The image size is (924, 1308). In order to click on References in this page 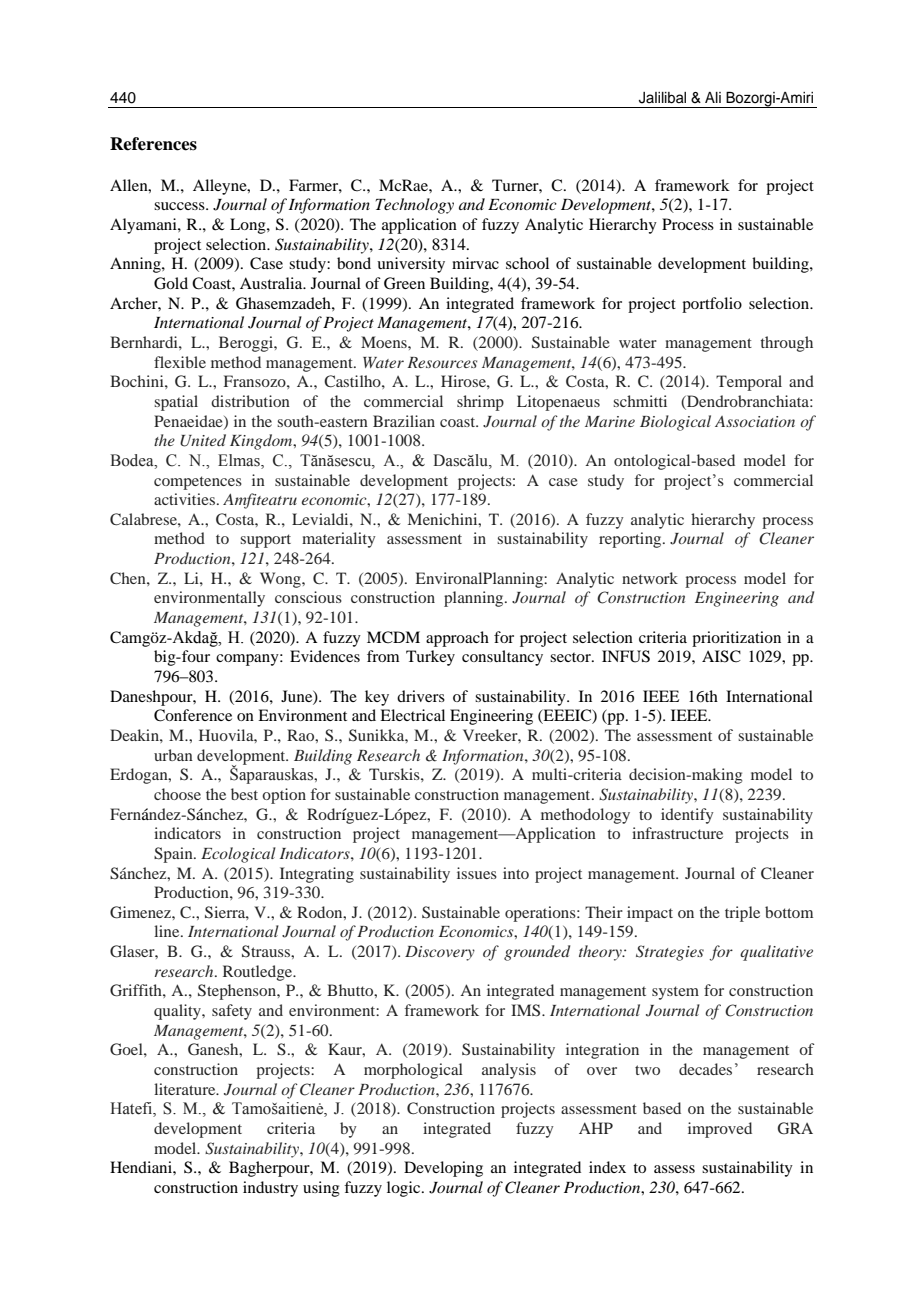, I will do `click(153, 144)`.
